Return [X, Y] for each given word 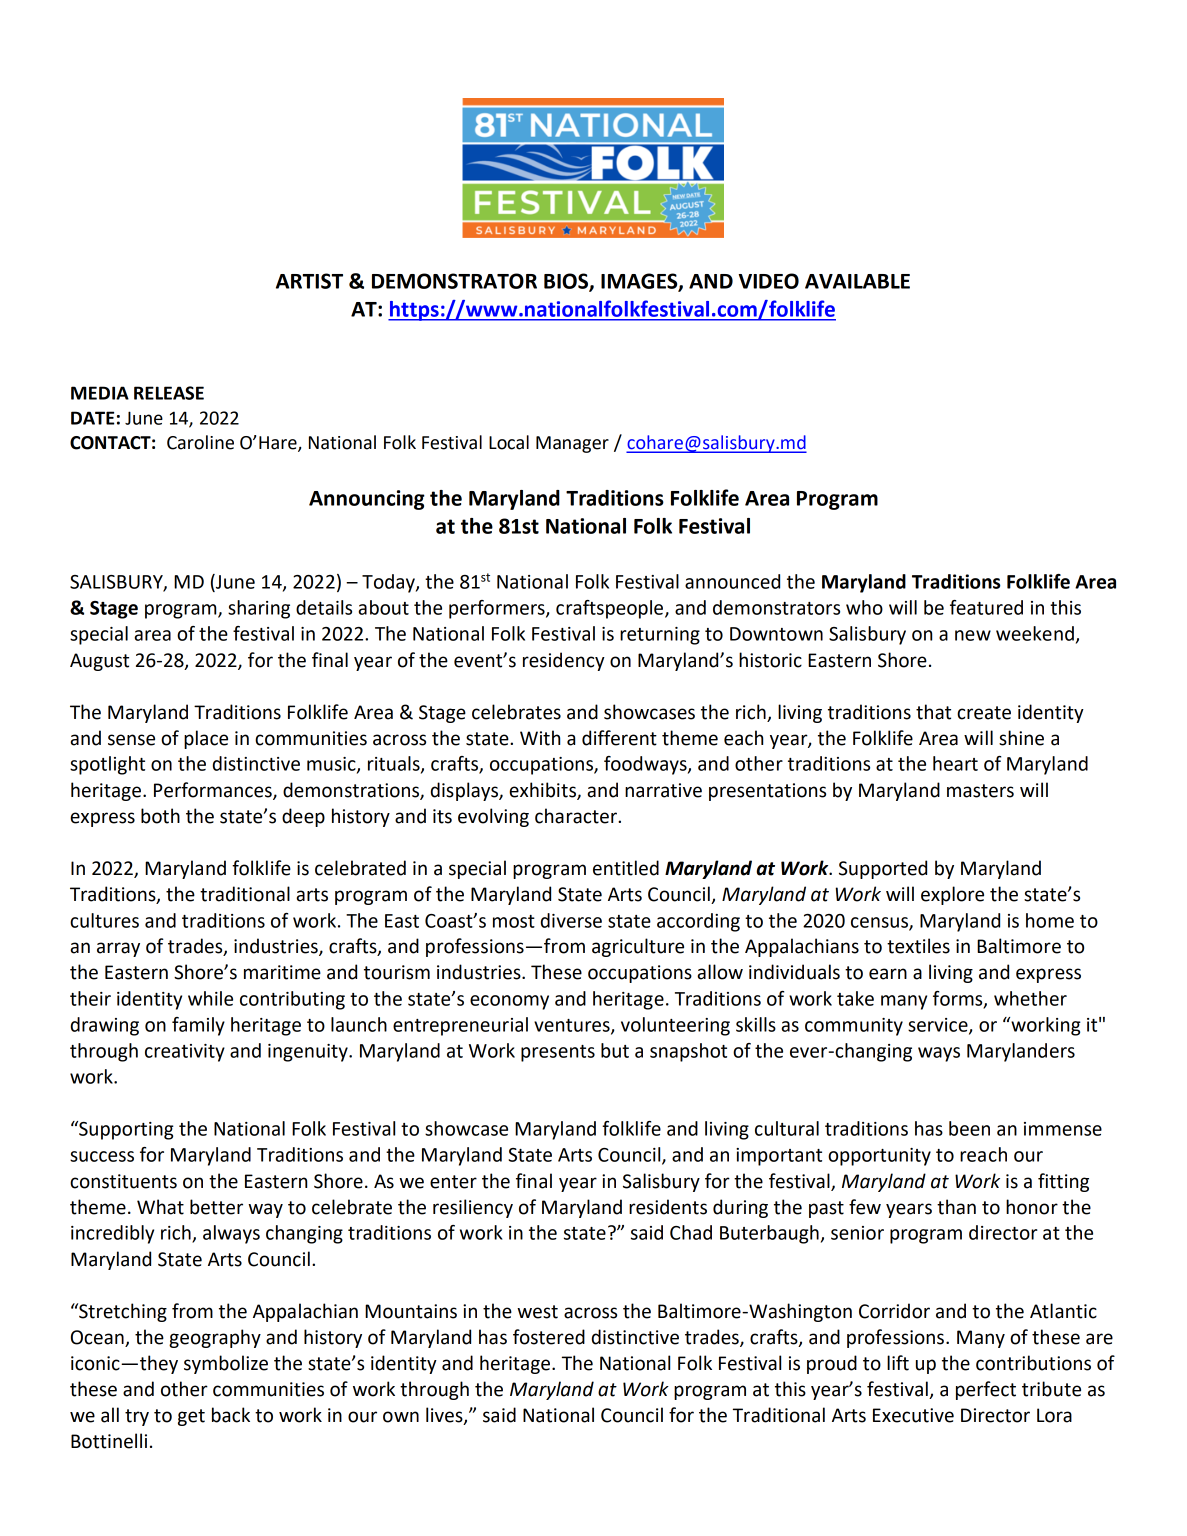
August [99, 662]
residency [564, 661]
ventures [573, 1026]
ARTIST [309, 281]
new [973, 635]
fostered [549, 1337]
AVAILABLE [857, 281]
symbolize [226, 1364]
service [939, 1026]
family [198, 1026]
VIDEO [769, 281]
